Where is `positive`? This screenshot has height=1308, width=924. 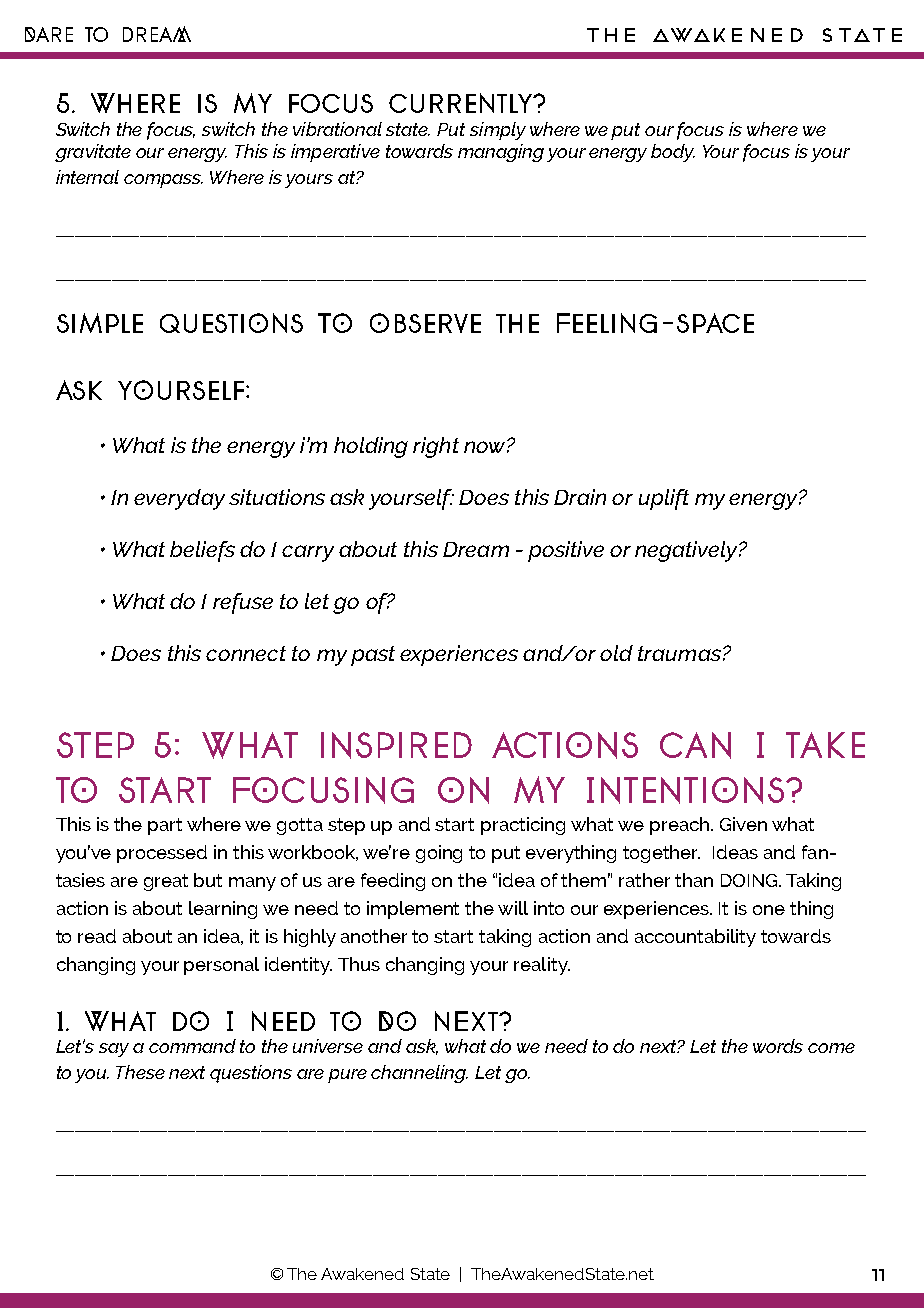 positive is located at coordinates (566, 551).
